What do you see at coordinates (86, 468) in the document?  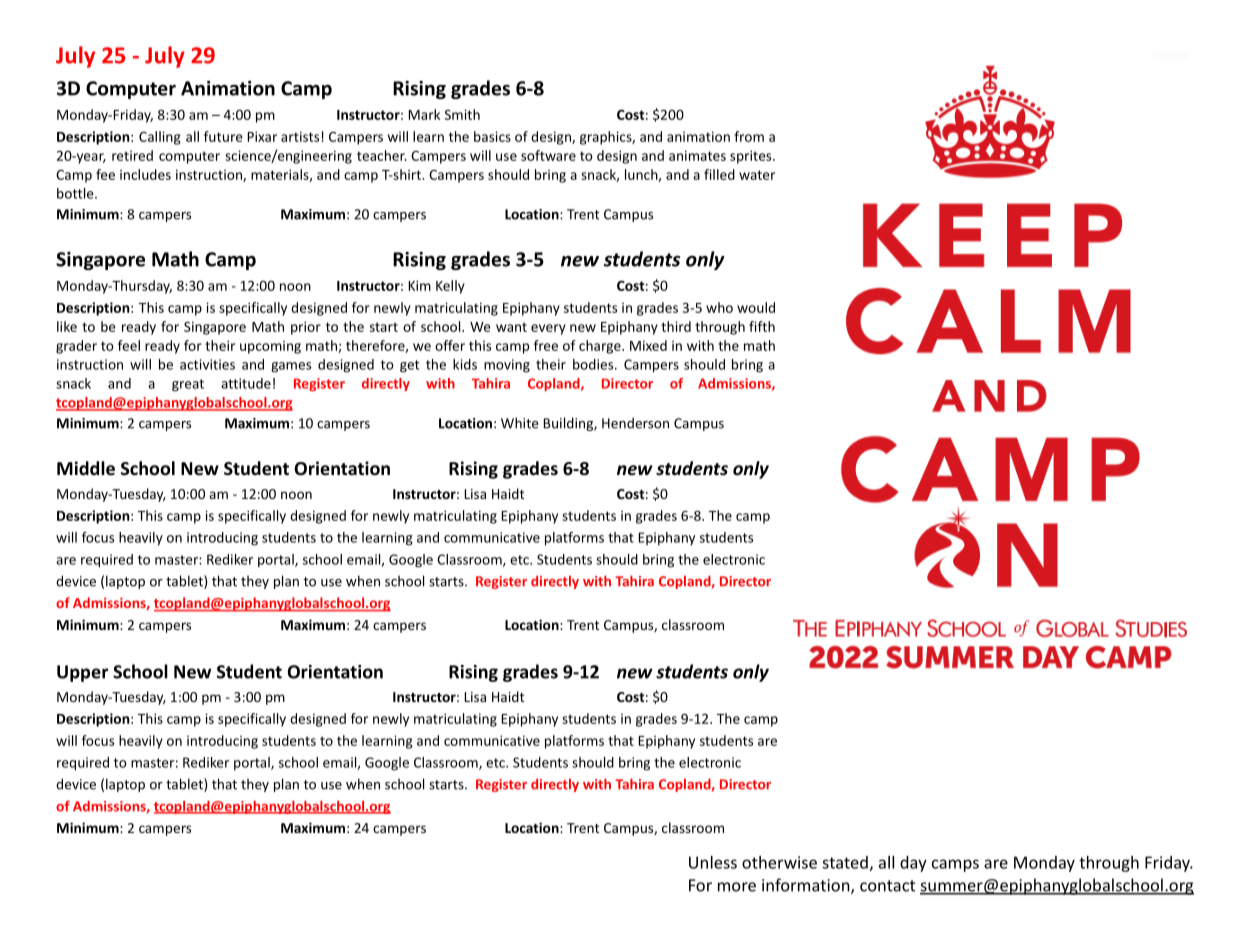 I see `Middle` at bounding box center [86, 468].
